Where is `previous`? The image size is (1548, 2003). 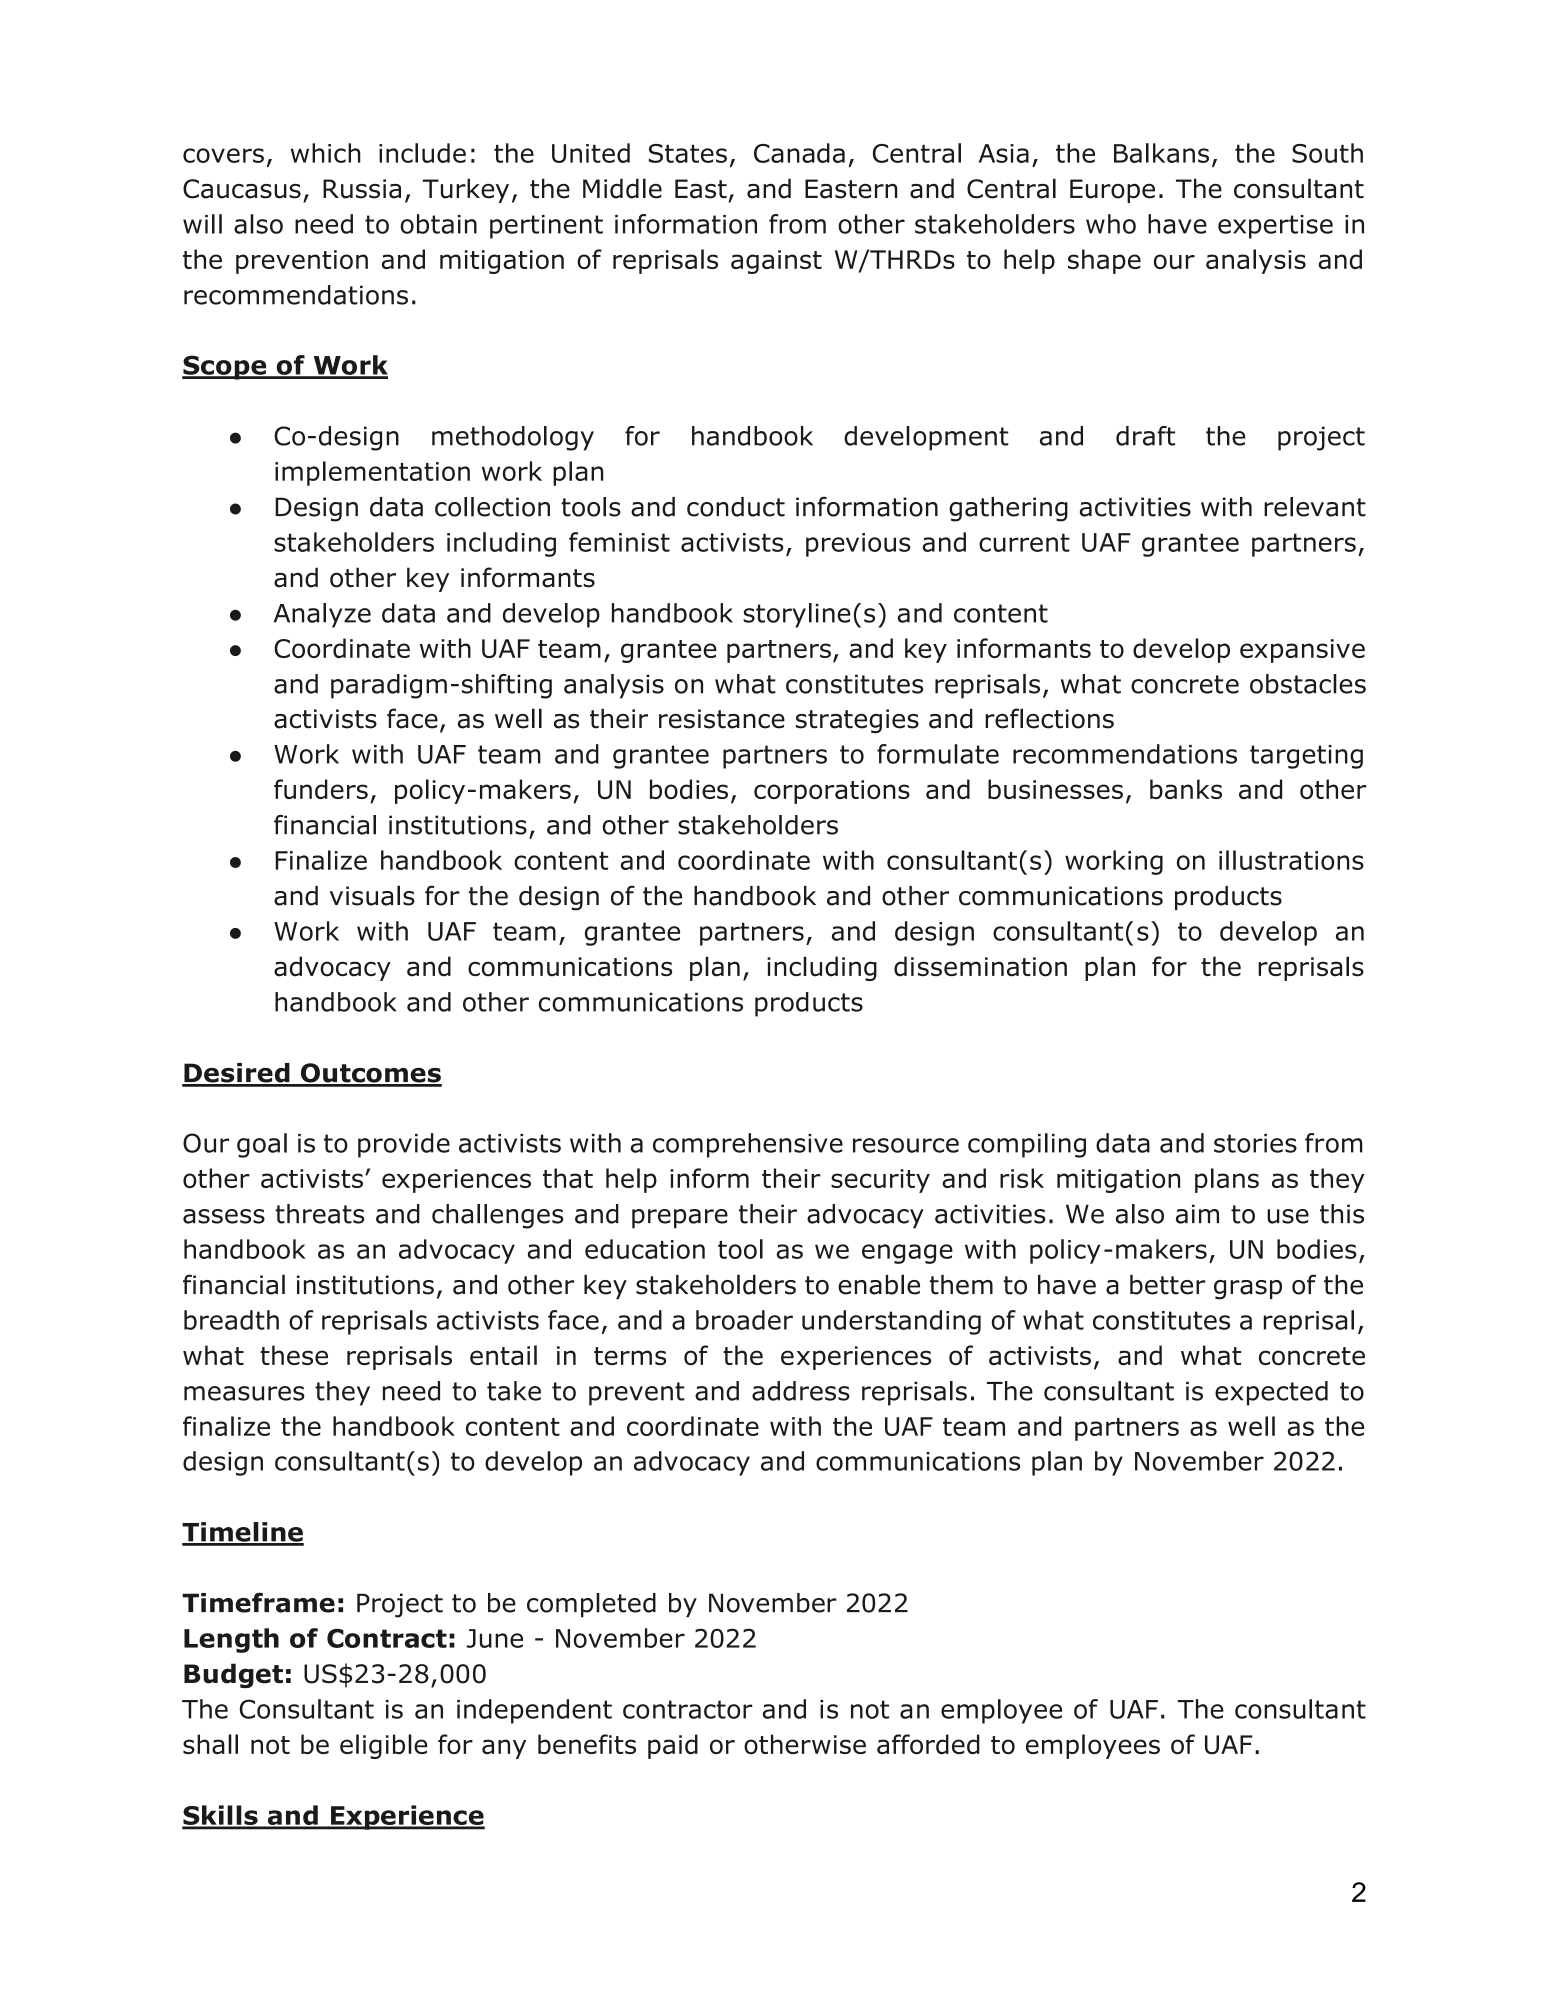 previous is located at coordinates (858, 545).
